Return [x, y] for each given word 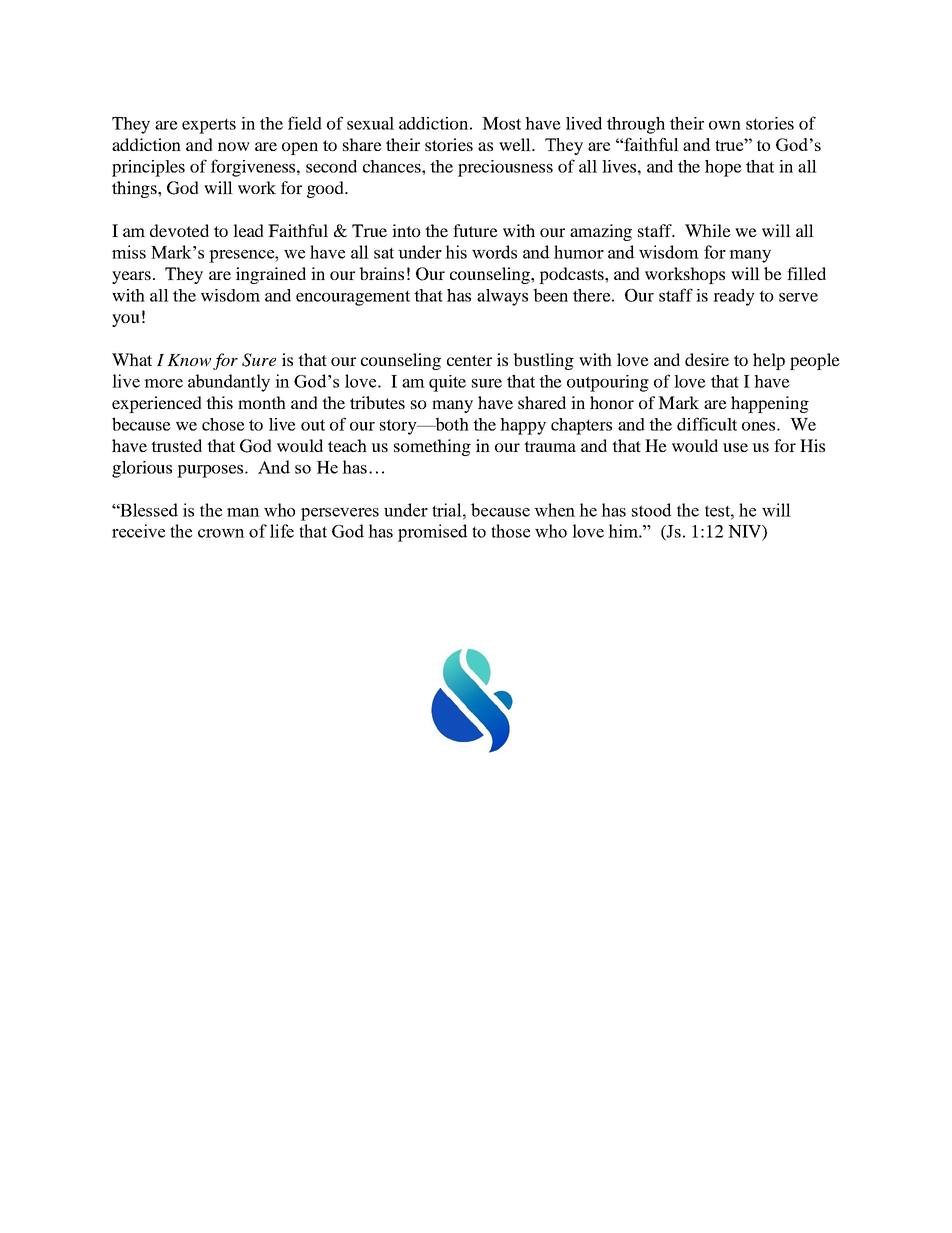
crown [221, 533]
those [510, 531]
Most [501, 123]
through [636, 125]
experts [209, 126]
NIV [745, 531]
